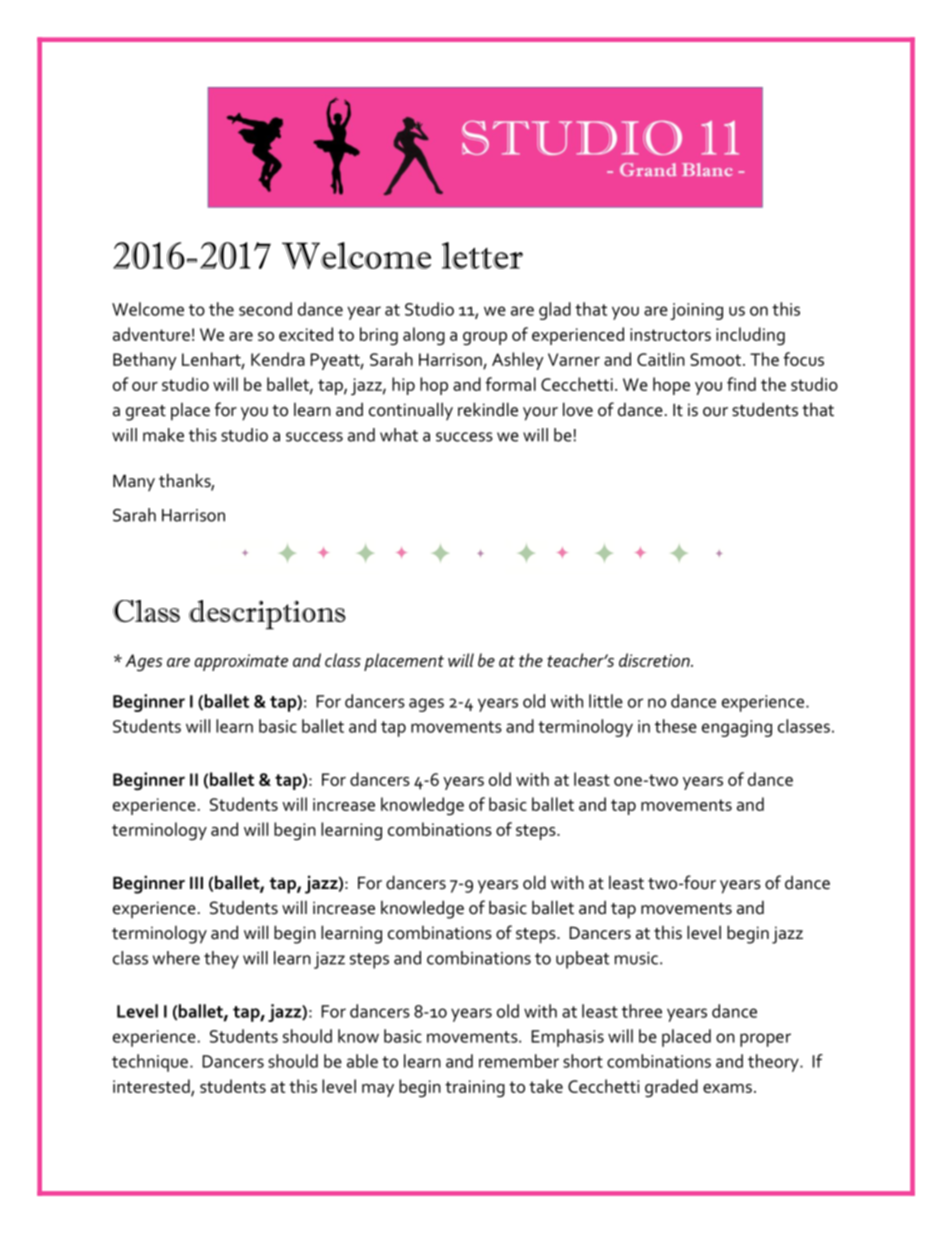  I want to click on what, so click(399, 435).
